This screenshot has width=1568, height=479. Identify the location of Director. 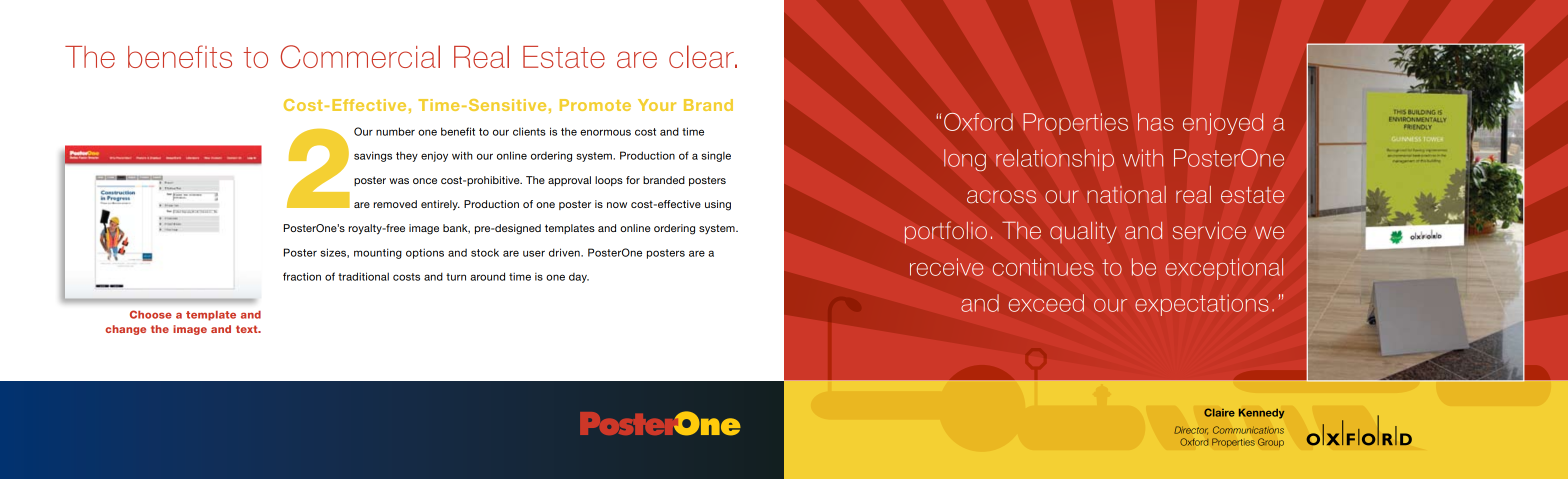
(1191, 430).
